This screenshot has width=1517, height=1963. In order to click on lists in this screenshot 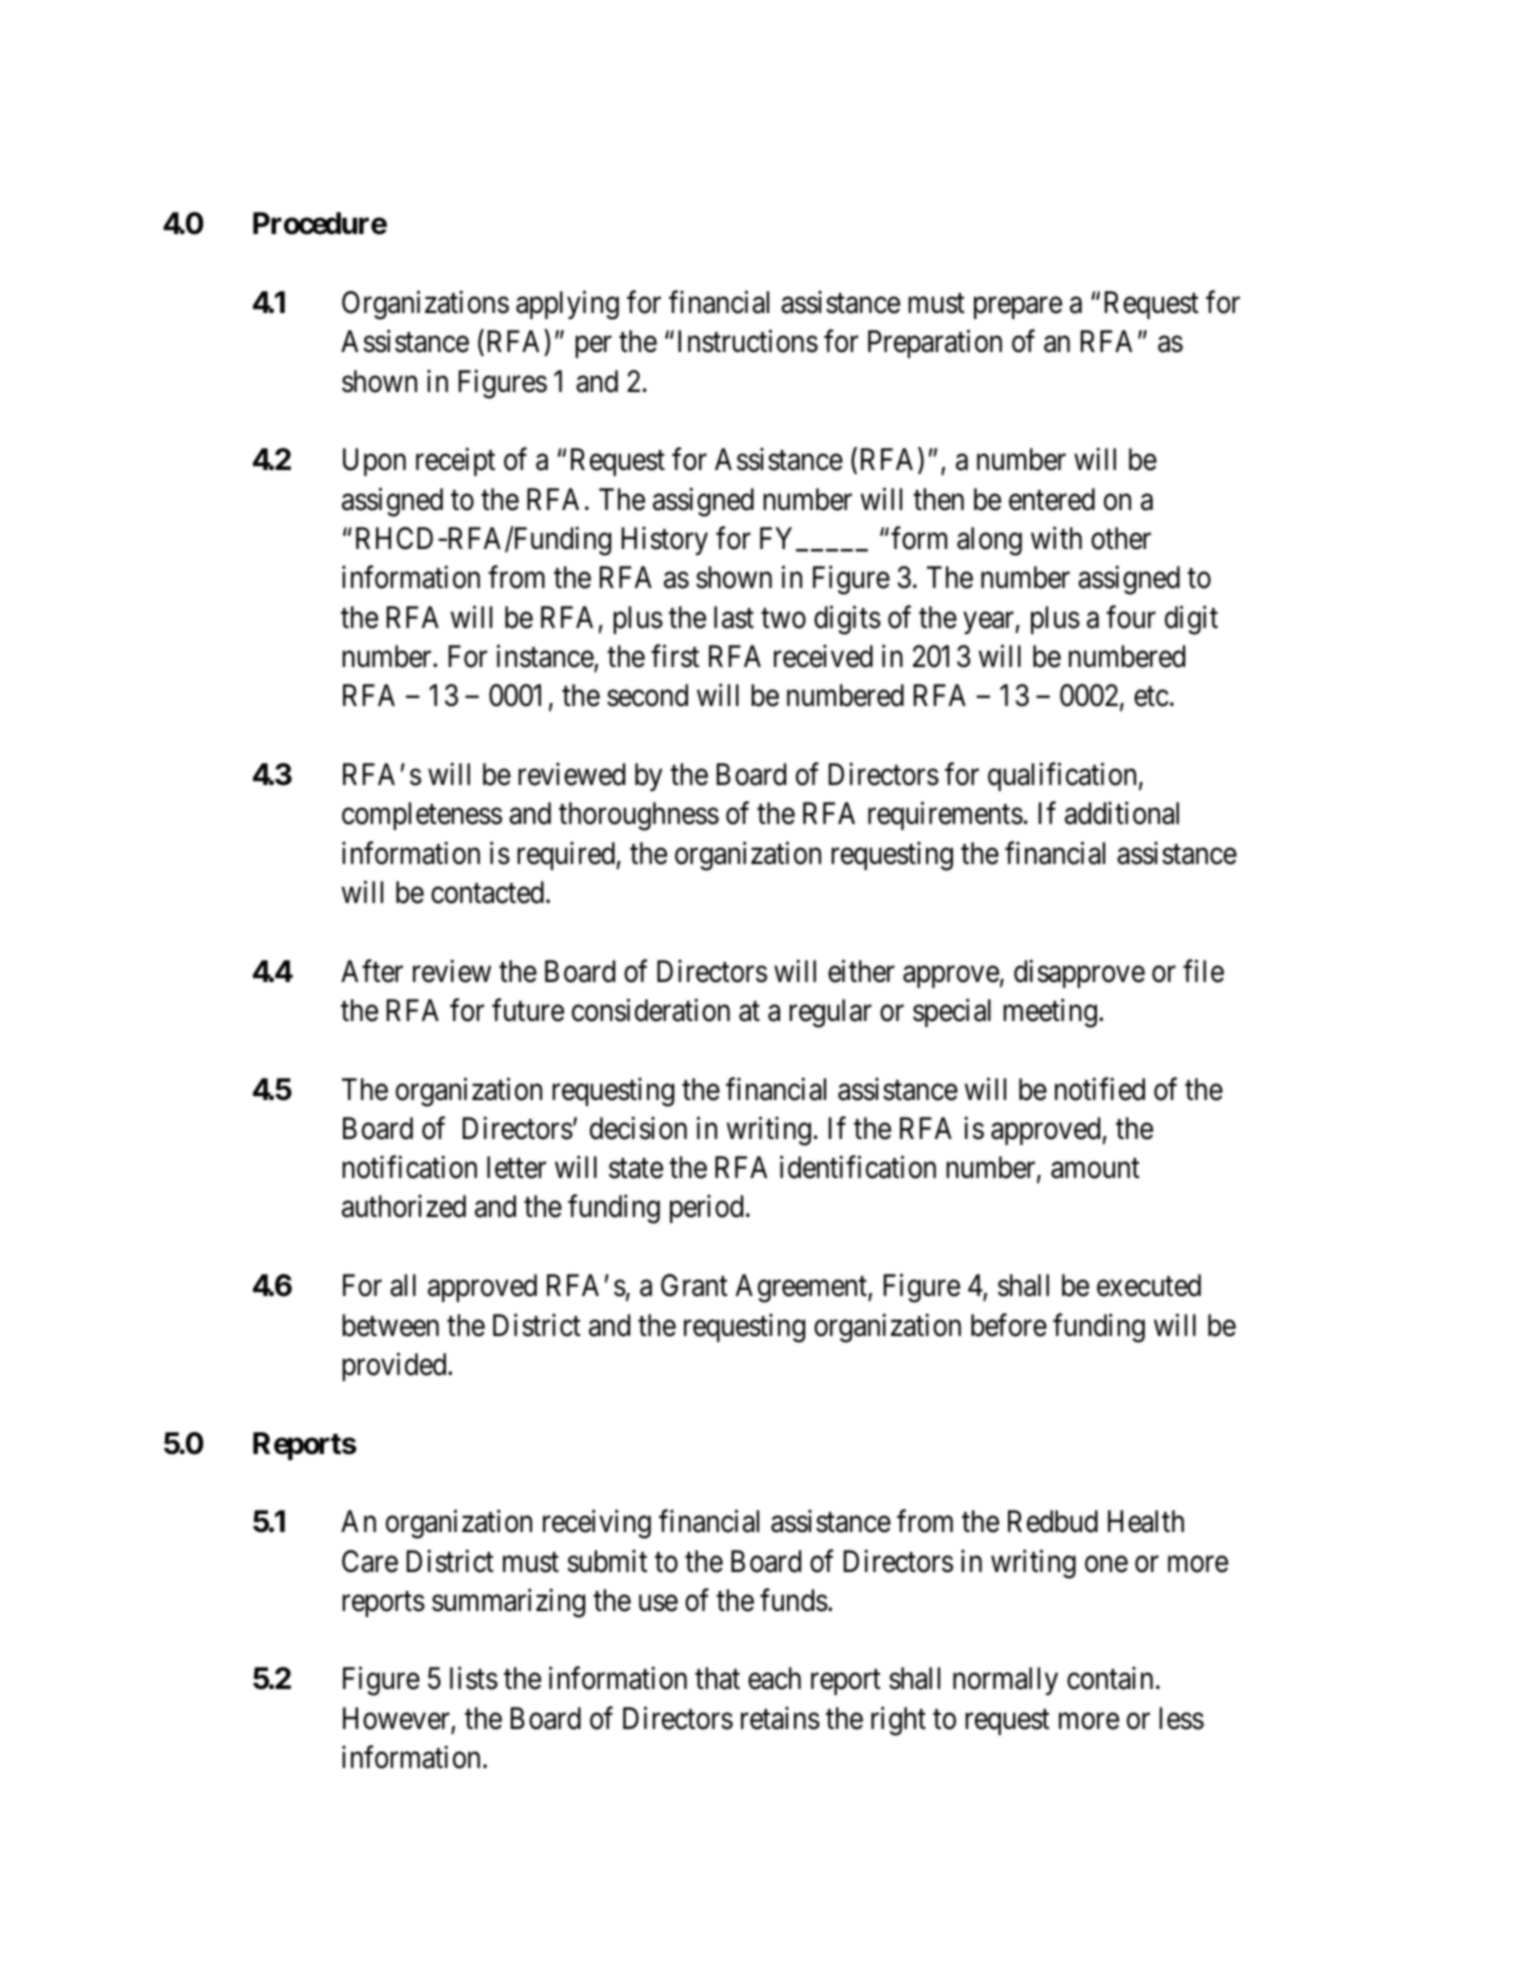, I will do `click(474, 1678)`.
